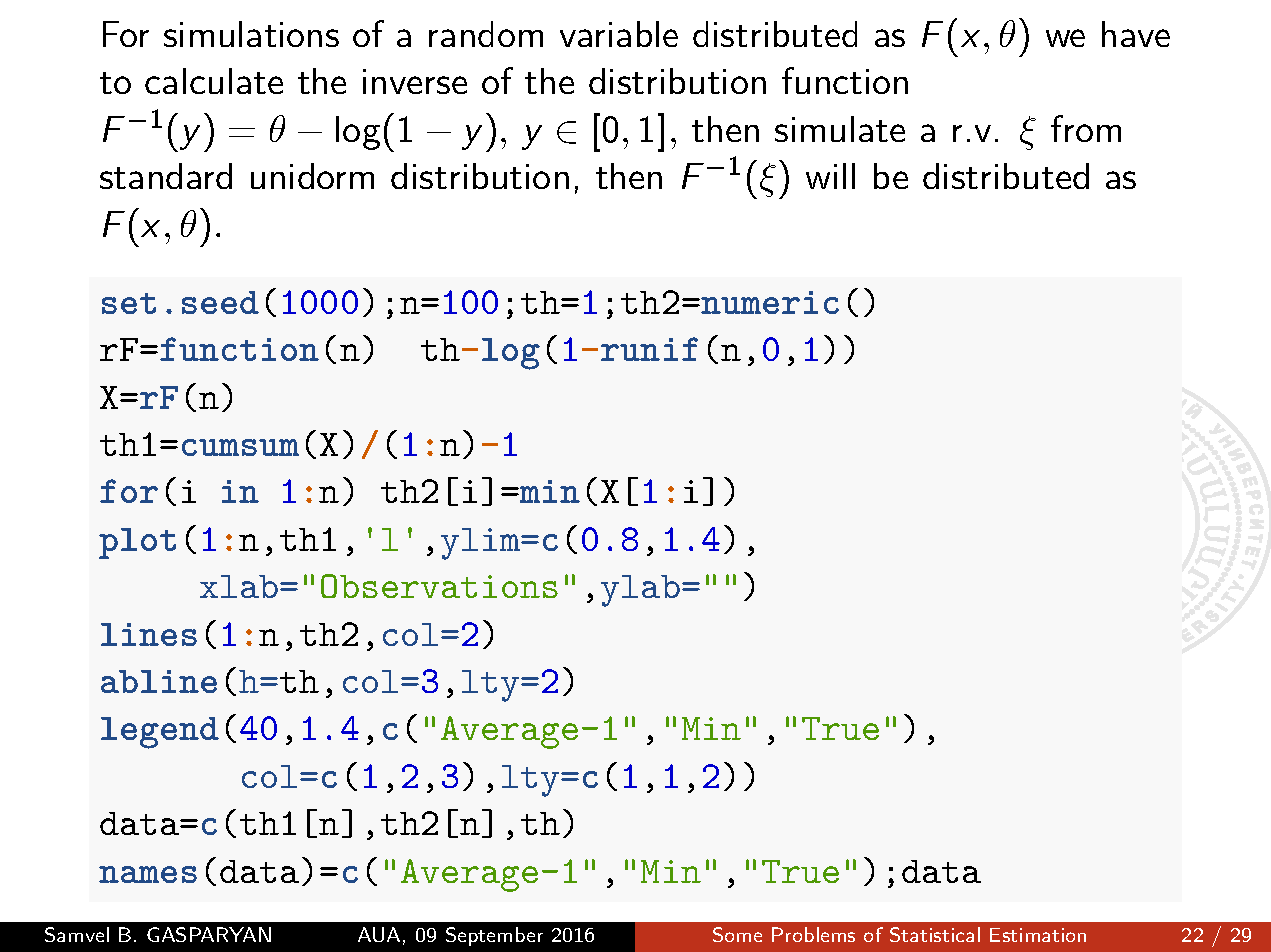  What do you see at coordinates (494, 936) in the screenshot?
I see `September` at bounding box center [494, 936].
